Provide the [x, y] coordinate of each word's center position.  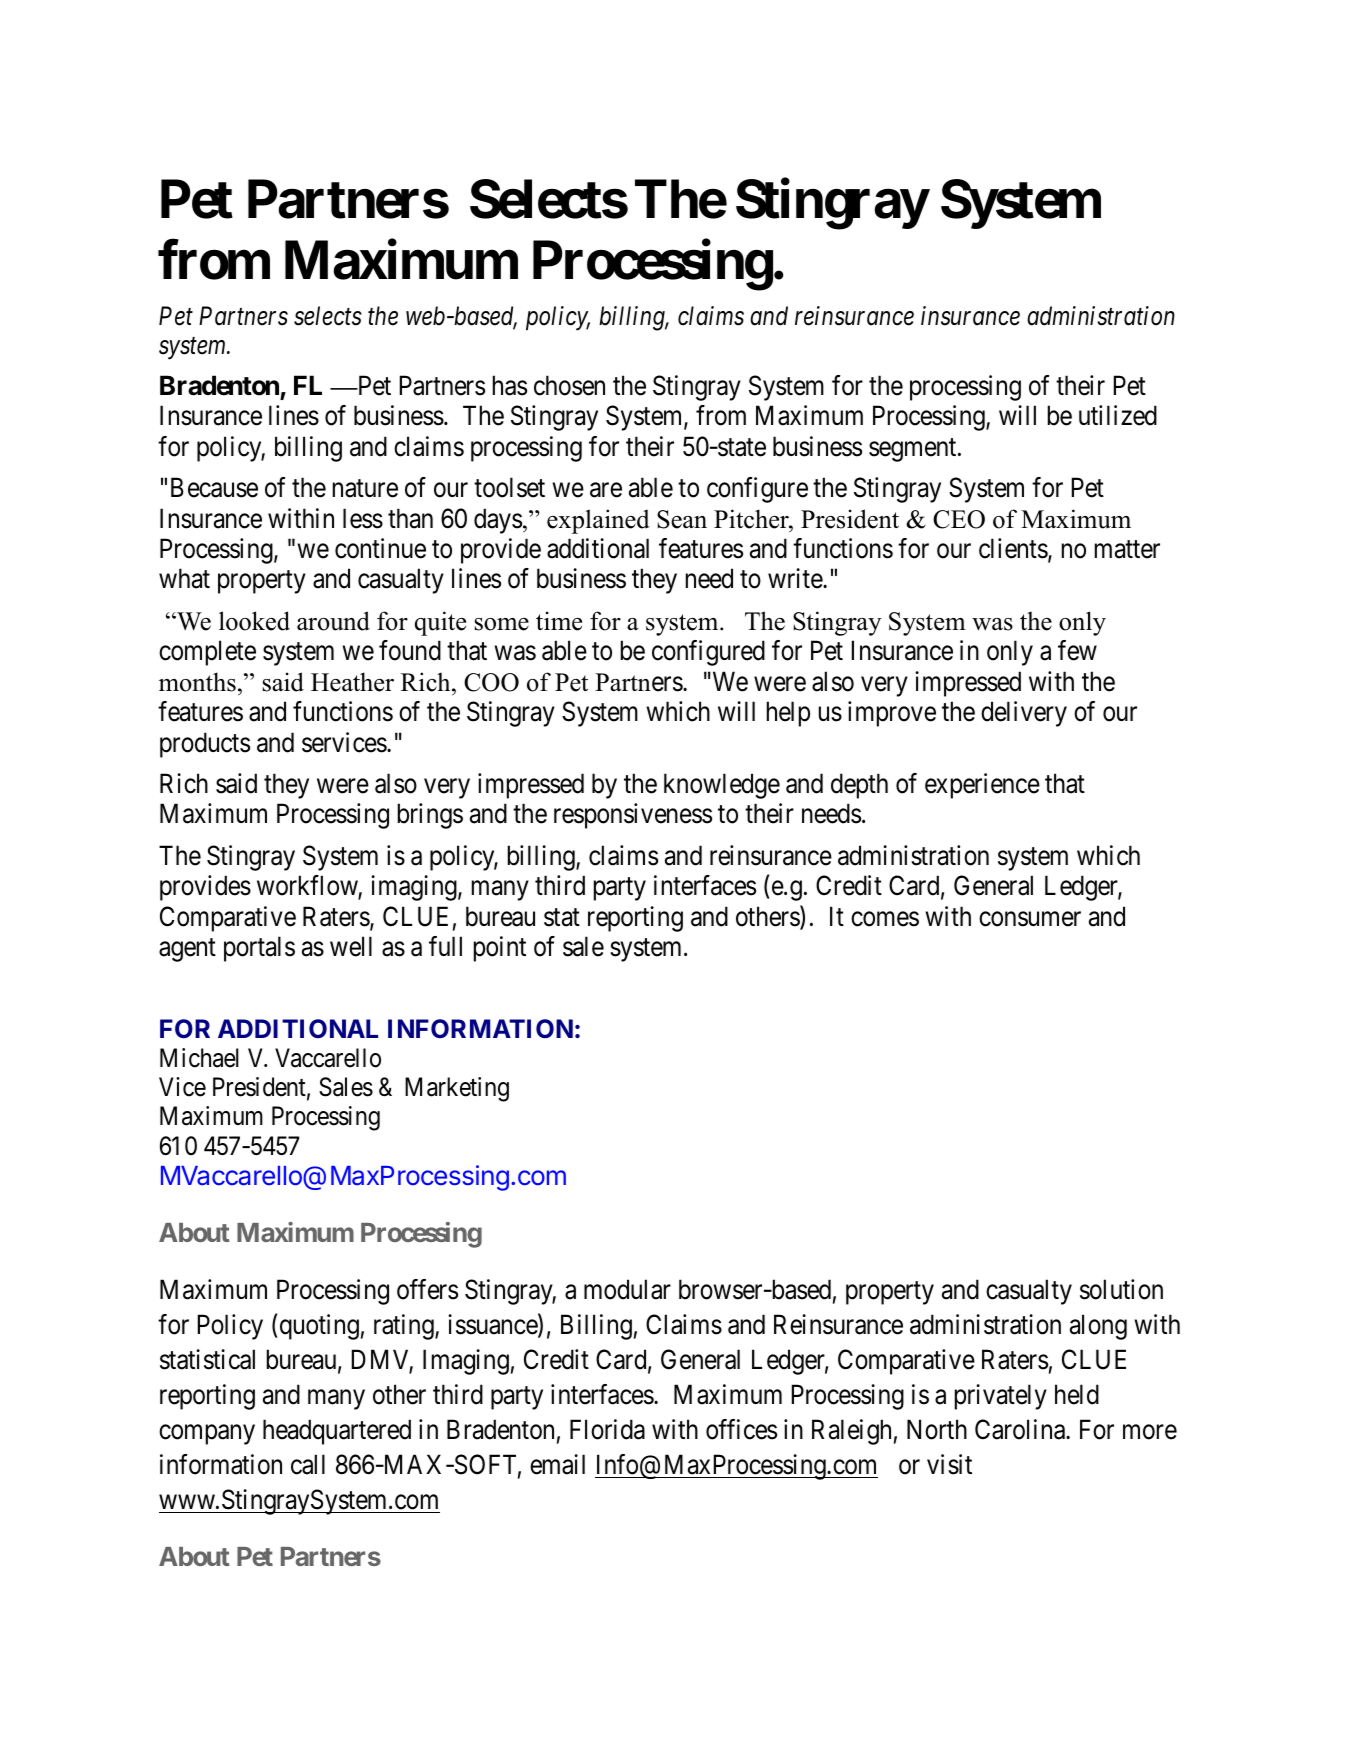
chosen [569, 385]
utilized [1118, 415]
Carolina [1021, 1429]
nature [365, 489]
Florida [607, 1429]
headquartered [337, 1432]
